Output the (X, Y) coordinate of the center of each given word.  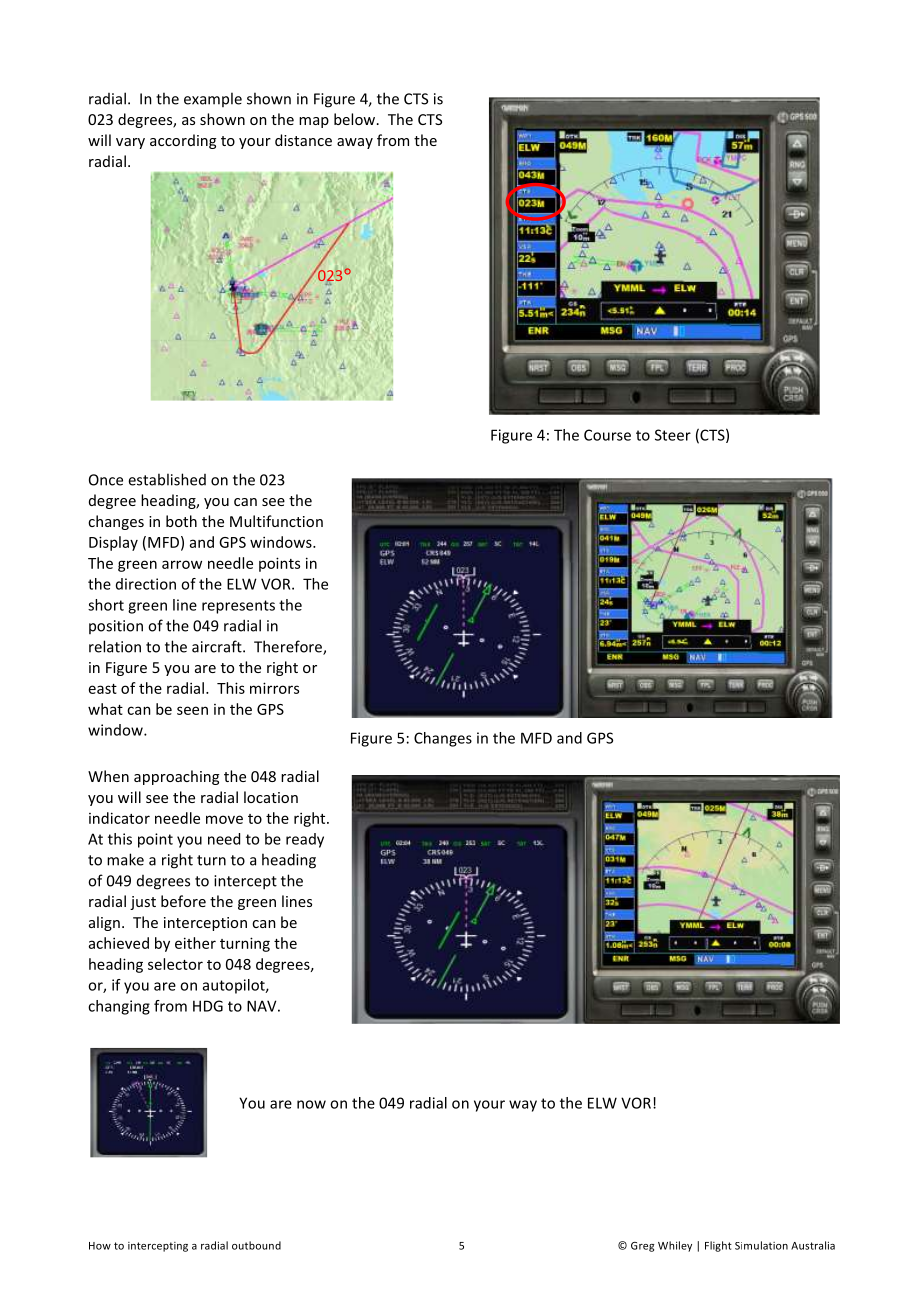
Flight (718, 1246)
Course (607, 435)
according (183, 141)
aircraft (218, 646)
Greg (642, 1247)
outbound (256, 1245)
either (195, 943)
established (167, 479)
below (356, 119)
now (311, 1104)
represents (238, 607)
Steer (673, 435)
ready (305, 840)
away (355, 143)
